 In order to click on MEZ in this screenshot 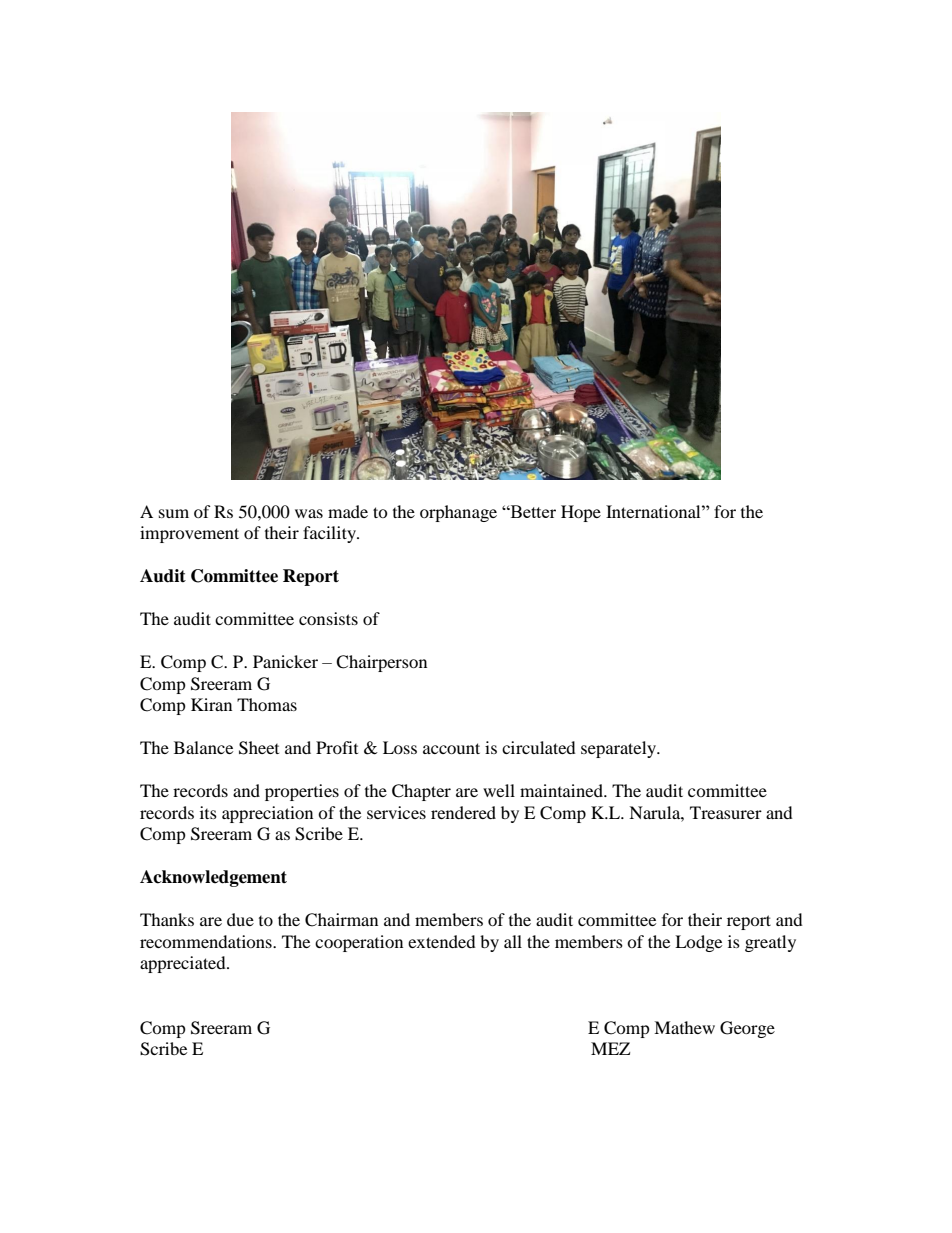, I will do `click(610, 1048)`.
